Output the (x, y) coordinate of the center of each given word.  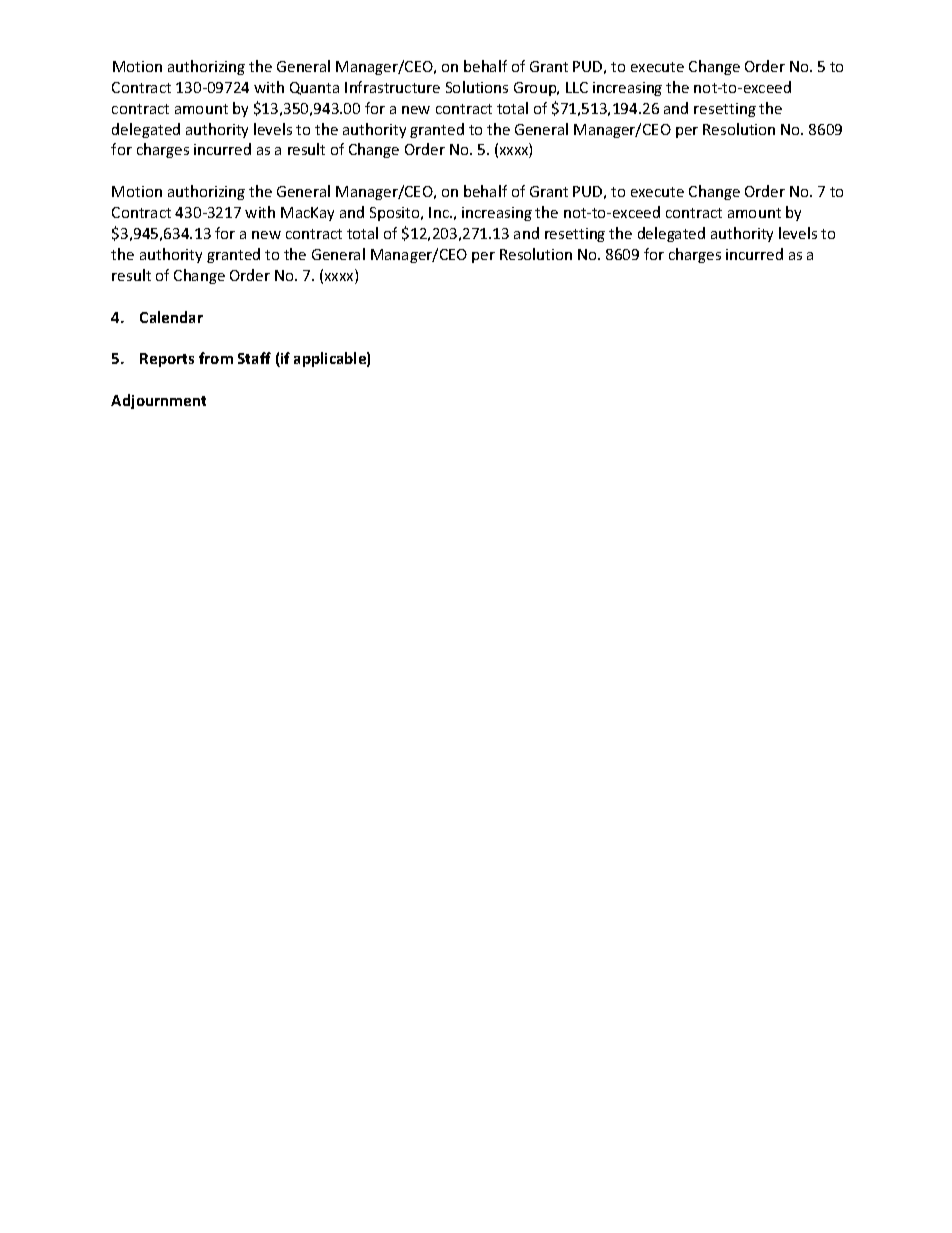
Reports (167, 360)
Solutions (477, 87)
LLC (577, 87)
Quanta (314, 88)
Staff (254, 358)
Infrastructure (392, 87)
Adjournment (158, 401)
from (216, 358)
